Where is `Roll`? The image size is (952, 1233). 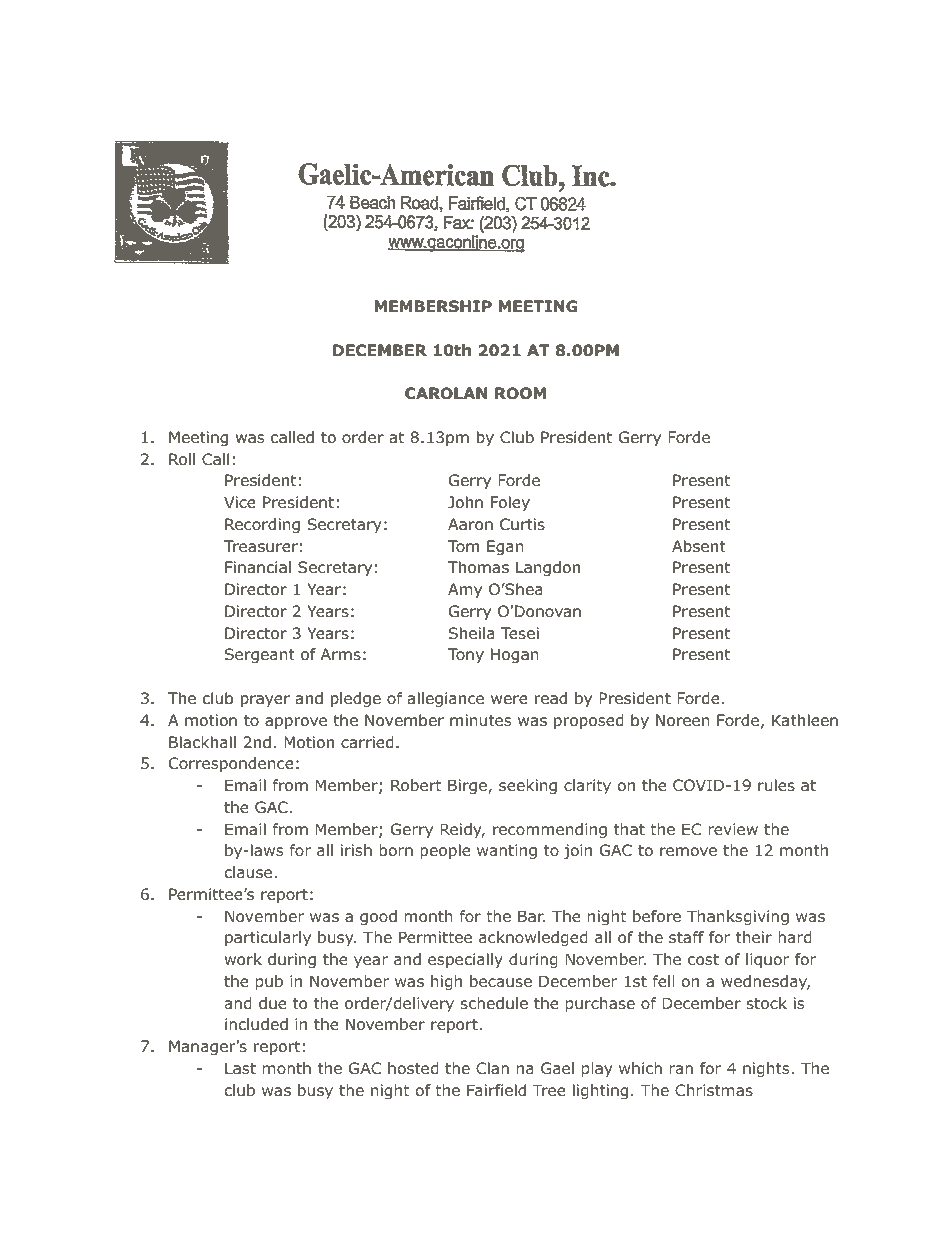 Roll is located at coordinates (182, 459).
